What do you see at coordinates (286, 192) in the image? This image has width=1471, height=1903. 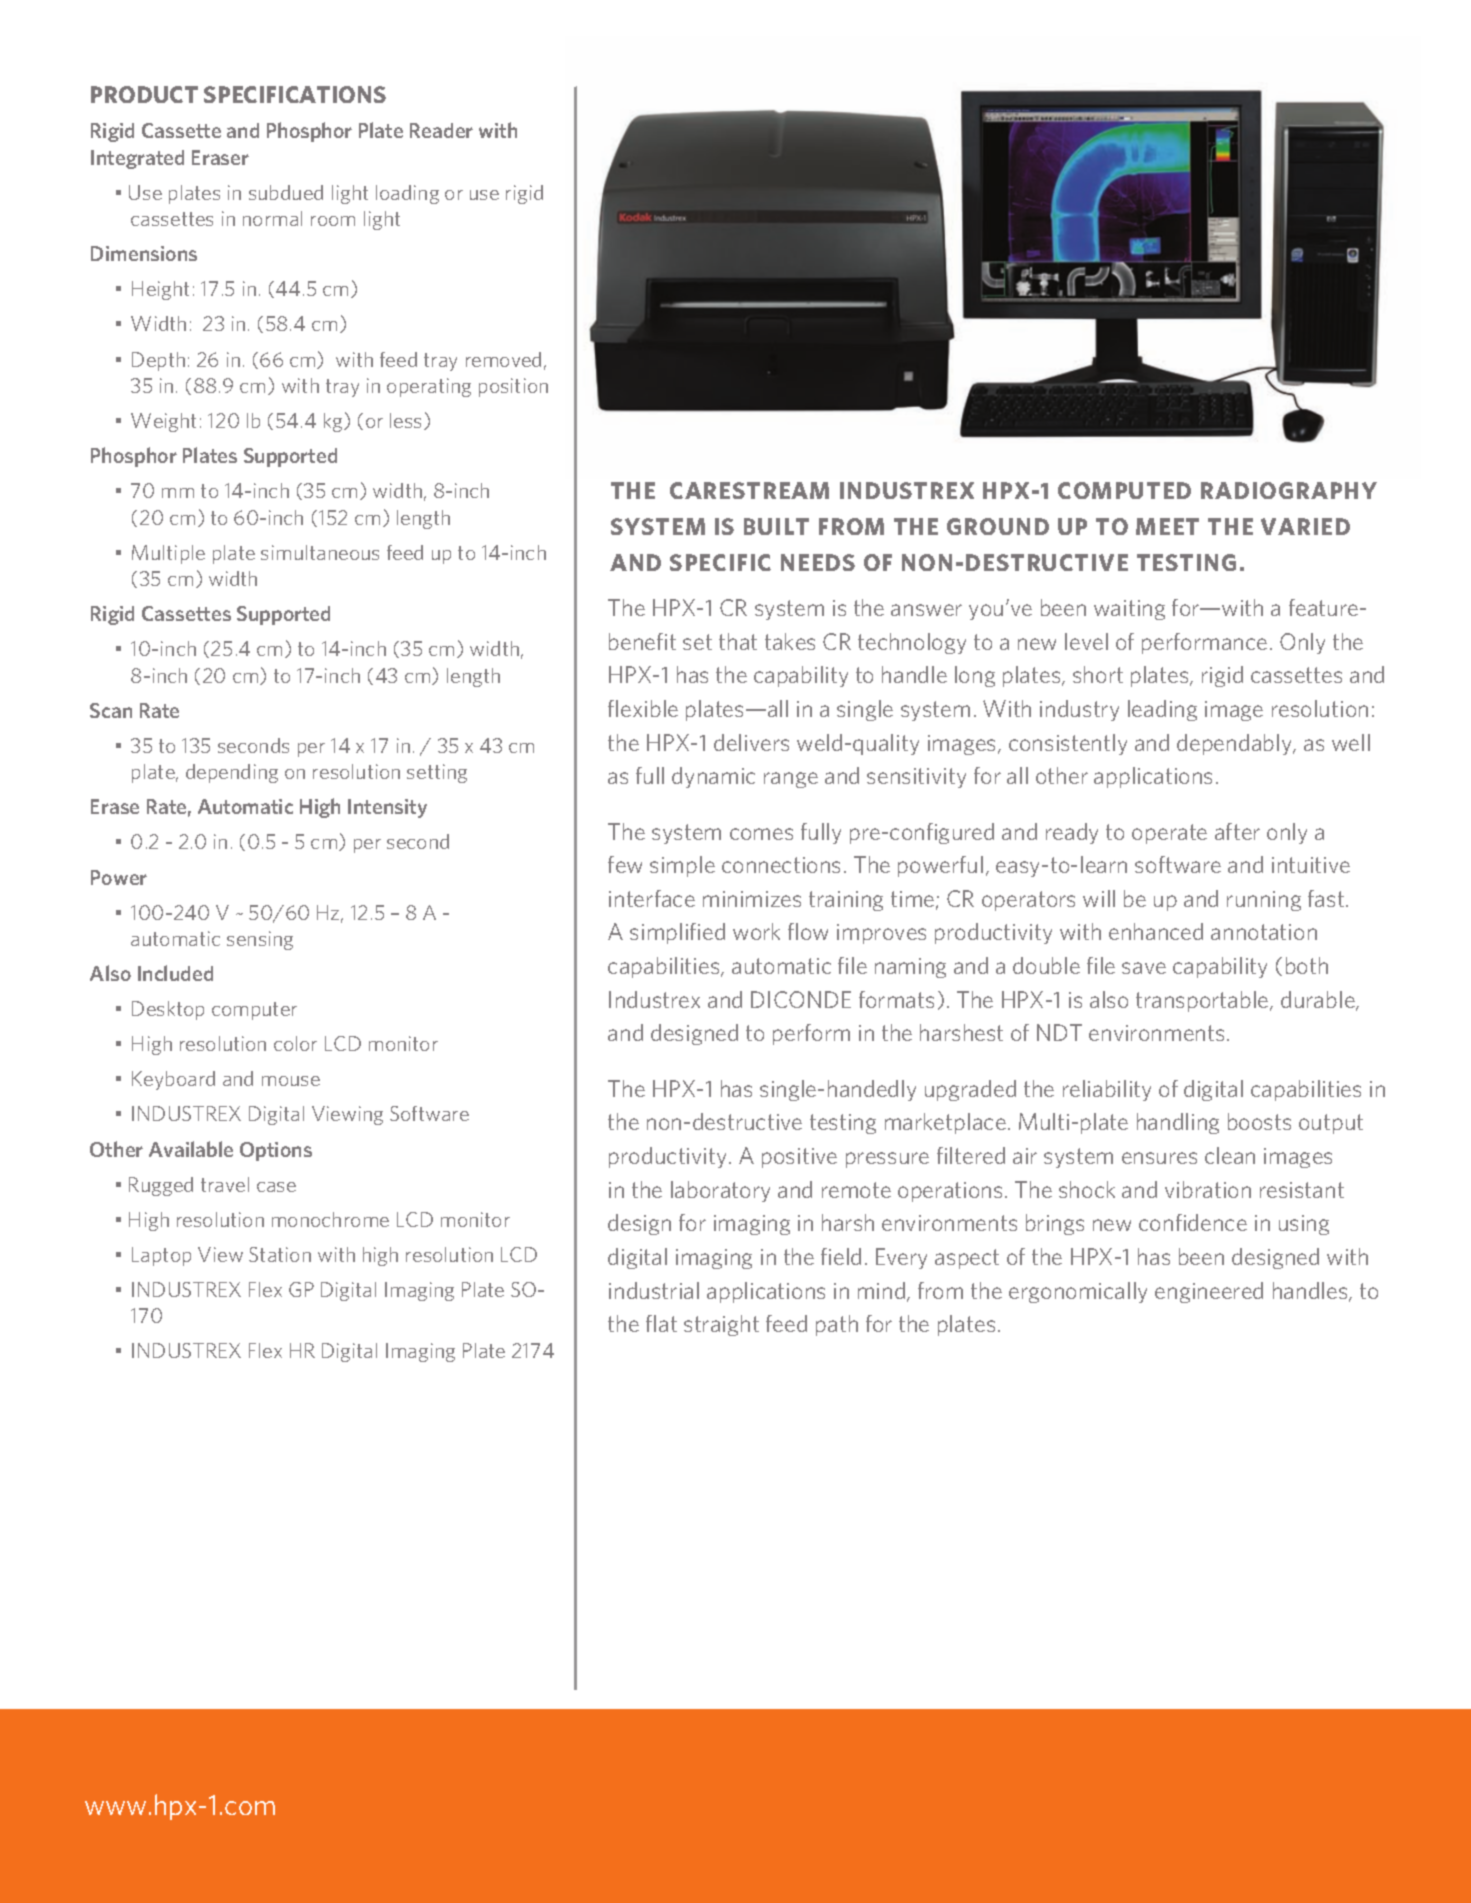 I see `subdued` at bounding box center [286, 192].
